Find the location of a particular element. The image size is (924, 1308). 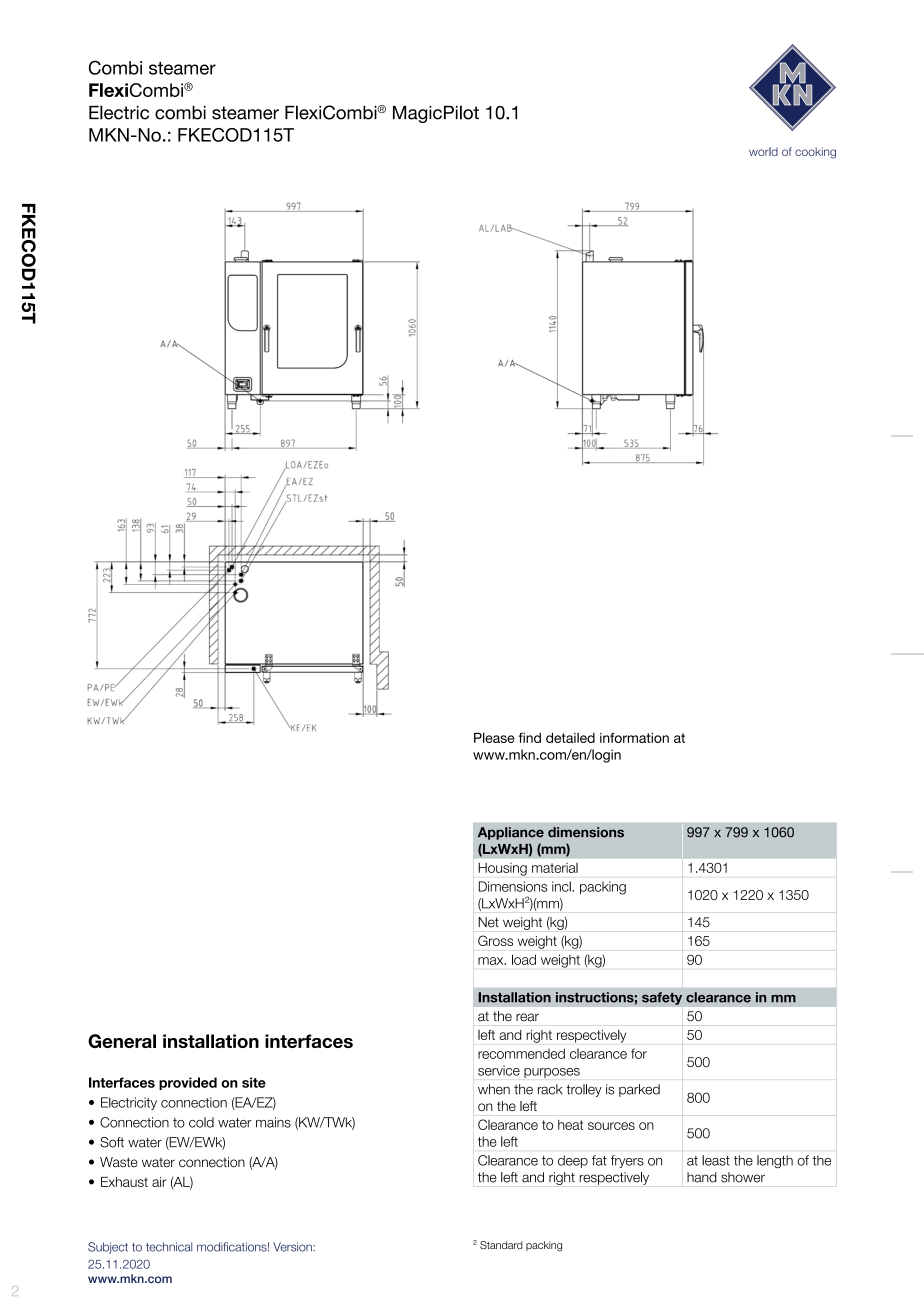

least is located at coordinates (716, 1160).
